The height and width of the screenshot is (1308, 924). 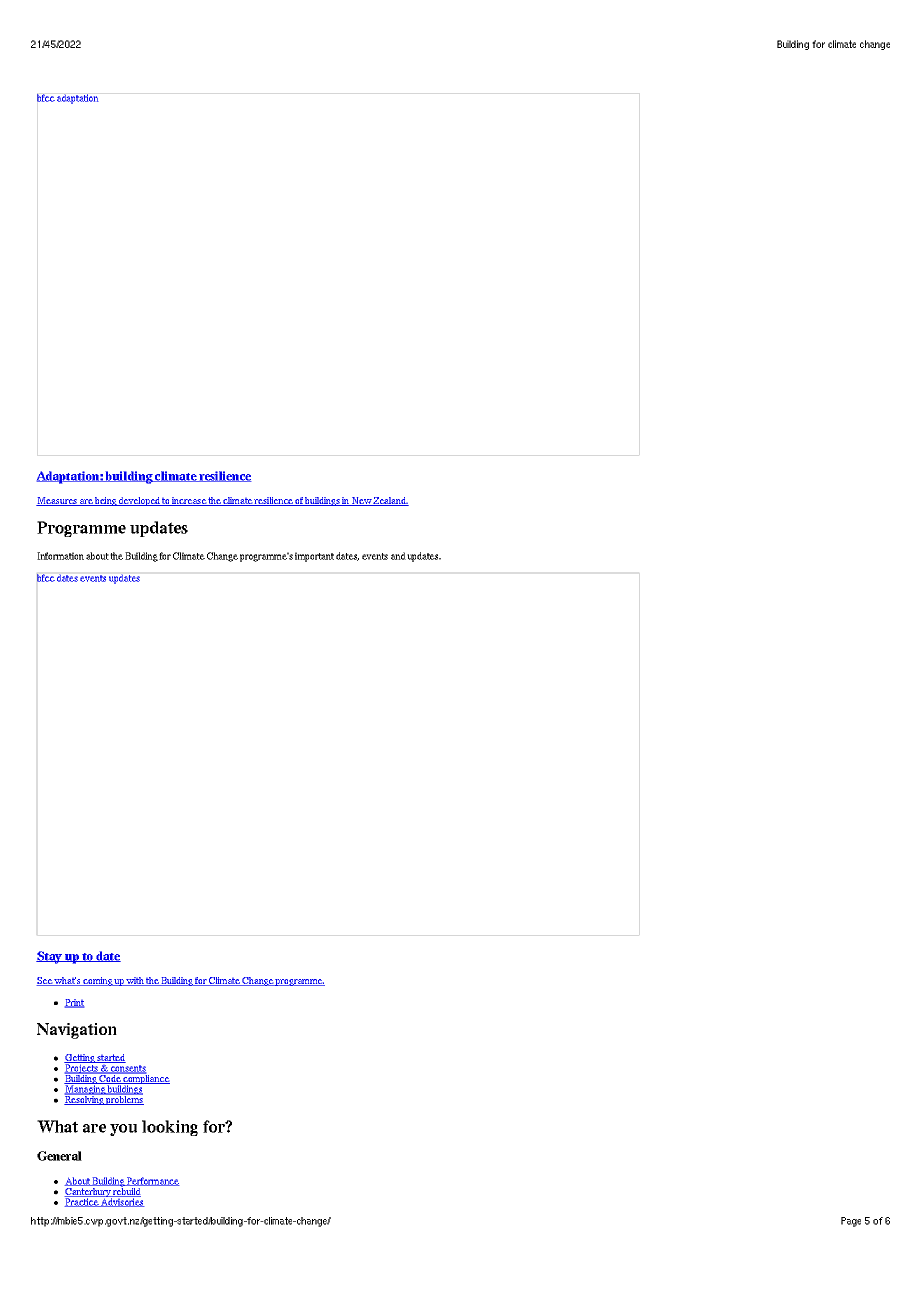 What do you see at coordinates (60, 556) in the screenshot?
I see `Information` at bounding box center [60, 556].
